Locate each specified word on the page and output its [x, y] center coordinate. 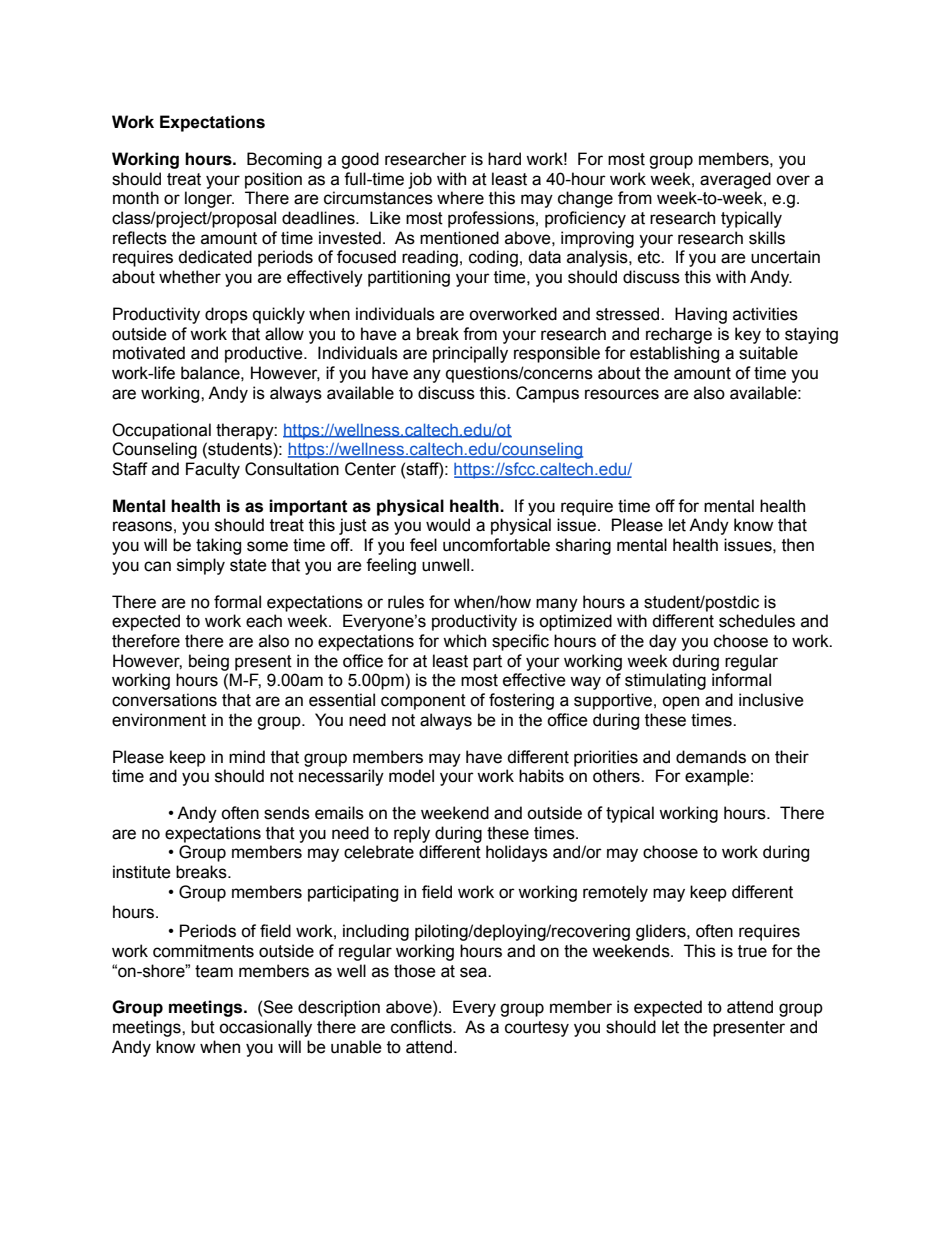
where [460, 198]
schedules [757, 621]
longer [209, 199]
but [203, 1027]
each [264, 621]
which [464, 641]
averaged [735, 180]
